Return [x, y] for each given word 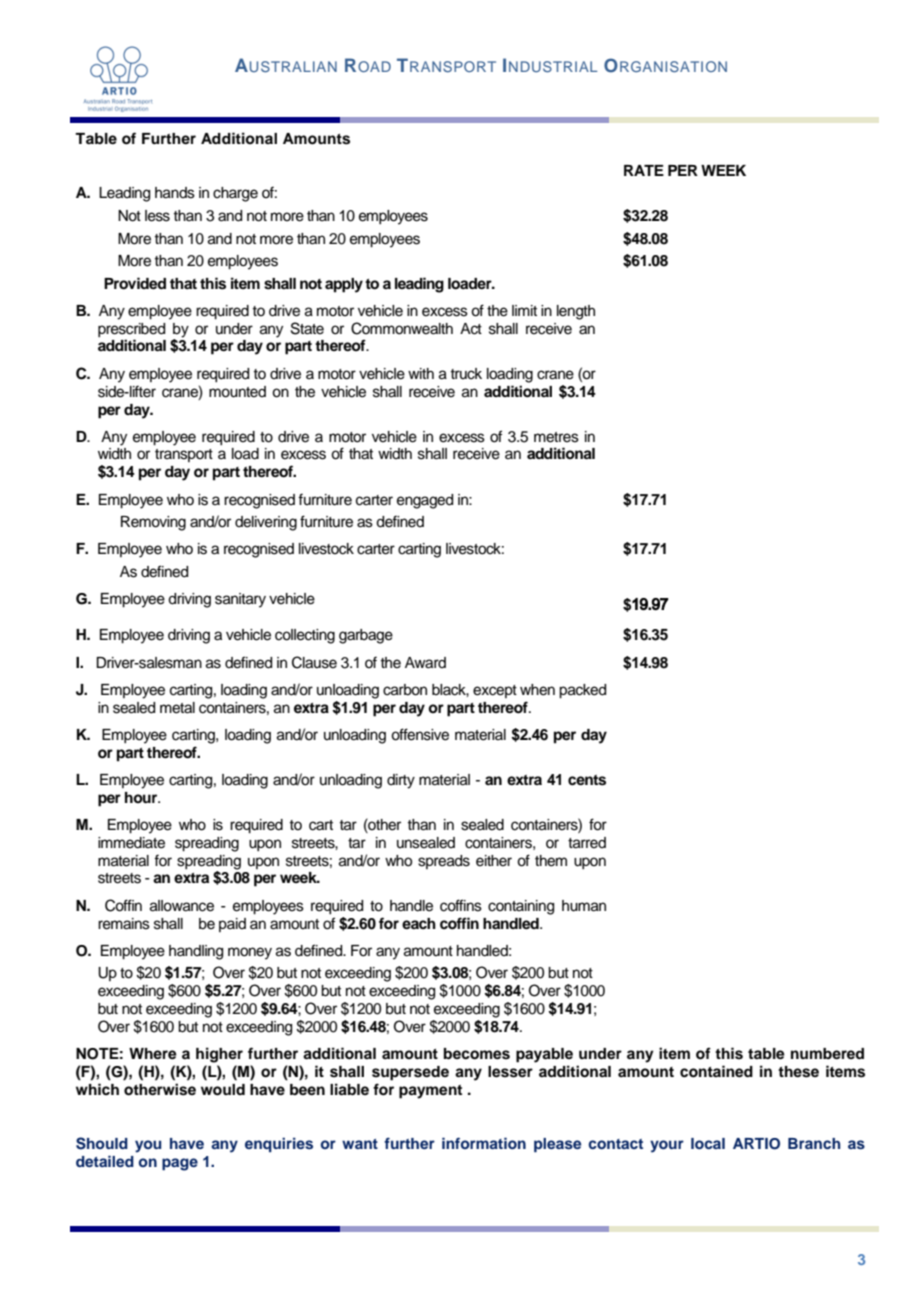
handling [196, 952]
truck [466, 374]
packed [582, 691]
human [584, 906]
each [419, 923]
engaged [425, 501]
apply [344, 285]
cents [587, 780]
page [180, 1164]
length [576, 312]
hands [175, 193]
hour [142, 797]
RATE [644, 170]
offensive [420, 734]
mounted [237, 392]
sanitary [240, 600]
